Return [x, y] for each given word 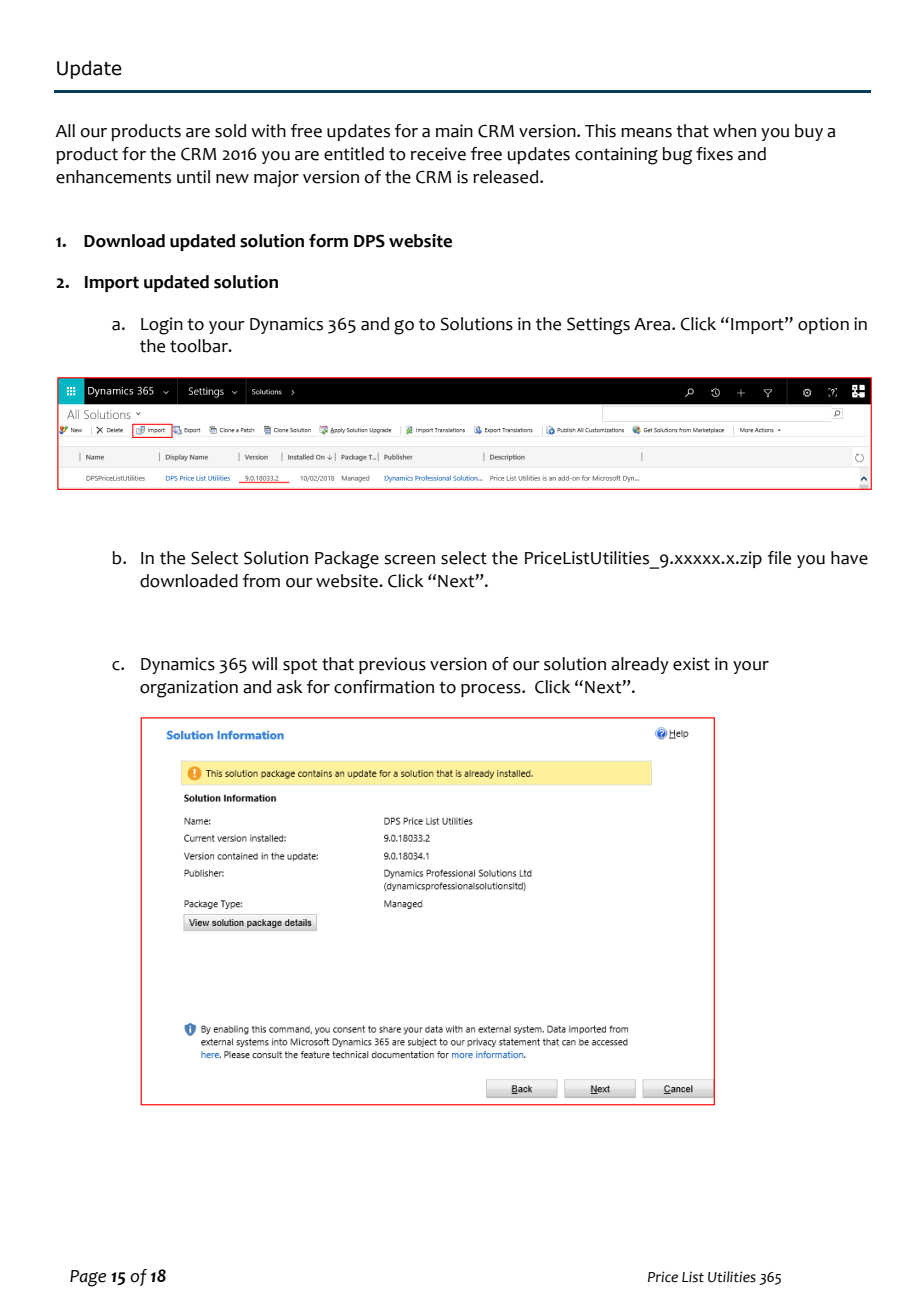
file [779, 558]
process [492, 690]
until [193, 177]
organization [189, 689]
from [261, 581]
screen [409, 560]
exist [691, 664]
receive [438, 154]
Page [88, 1278]
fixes [714, 154]
